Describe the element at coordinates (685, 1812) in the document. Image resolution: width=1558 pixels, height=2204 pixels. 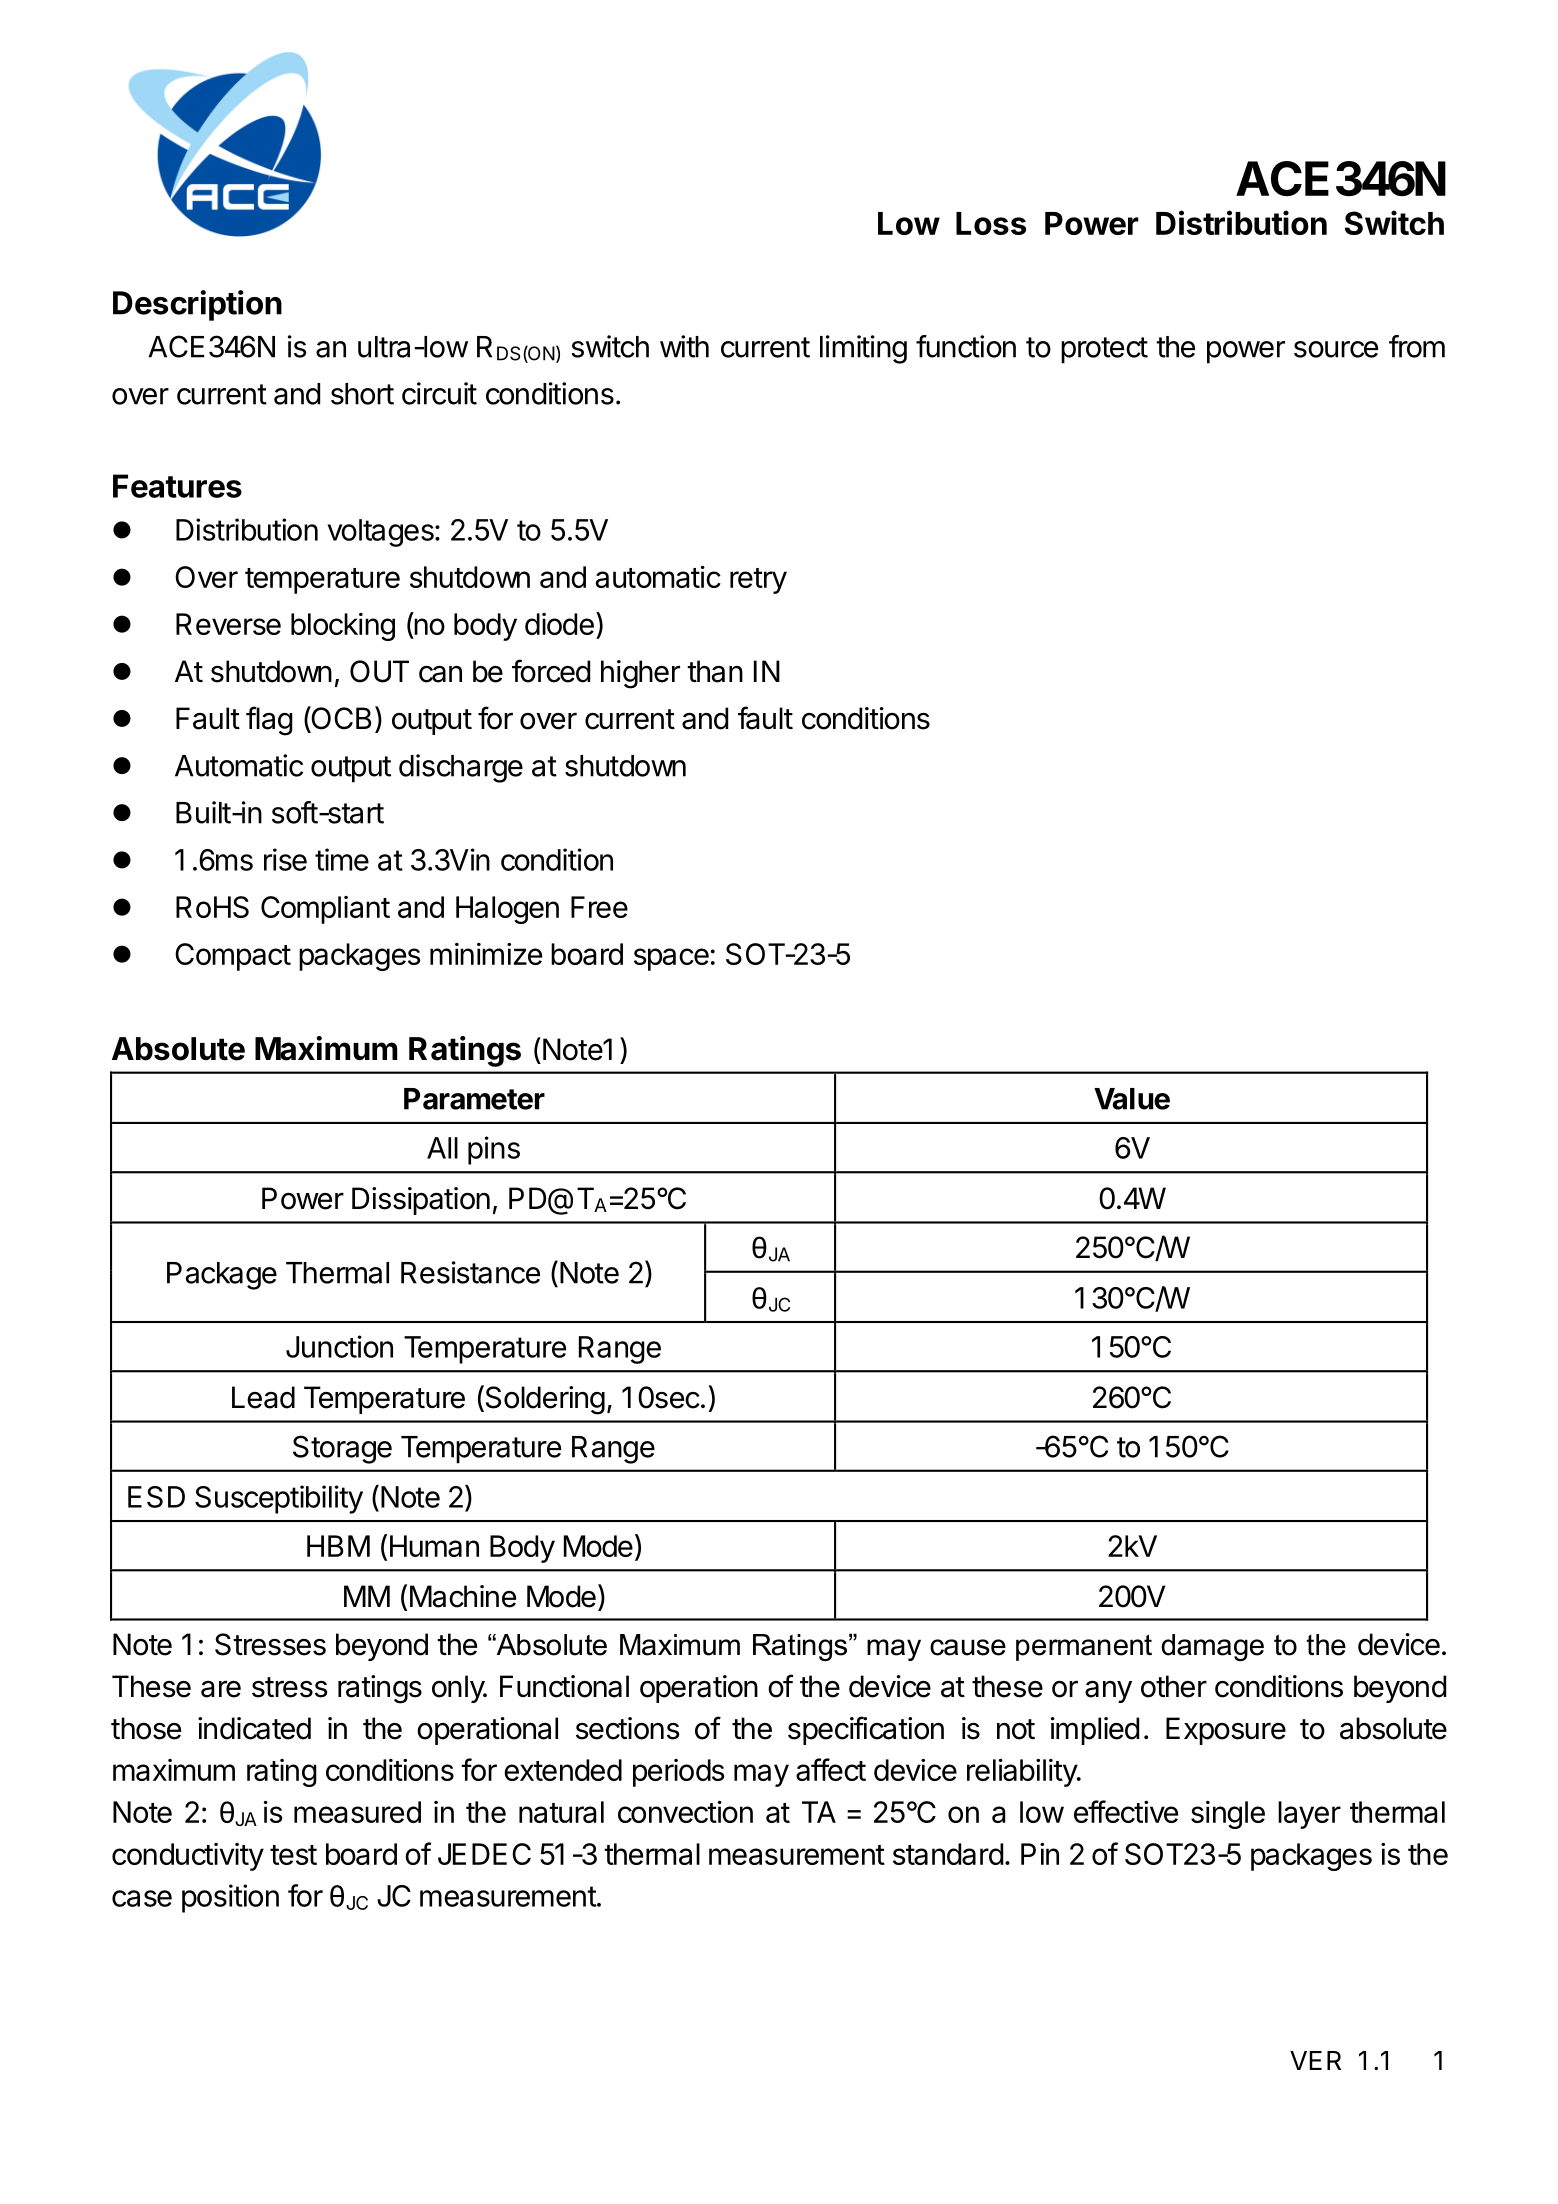
I see `convection` at that location.
